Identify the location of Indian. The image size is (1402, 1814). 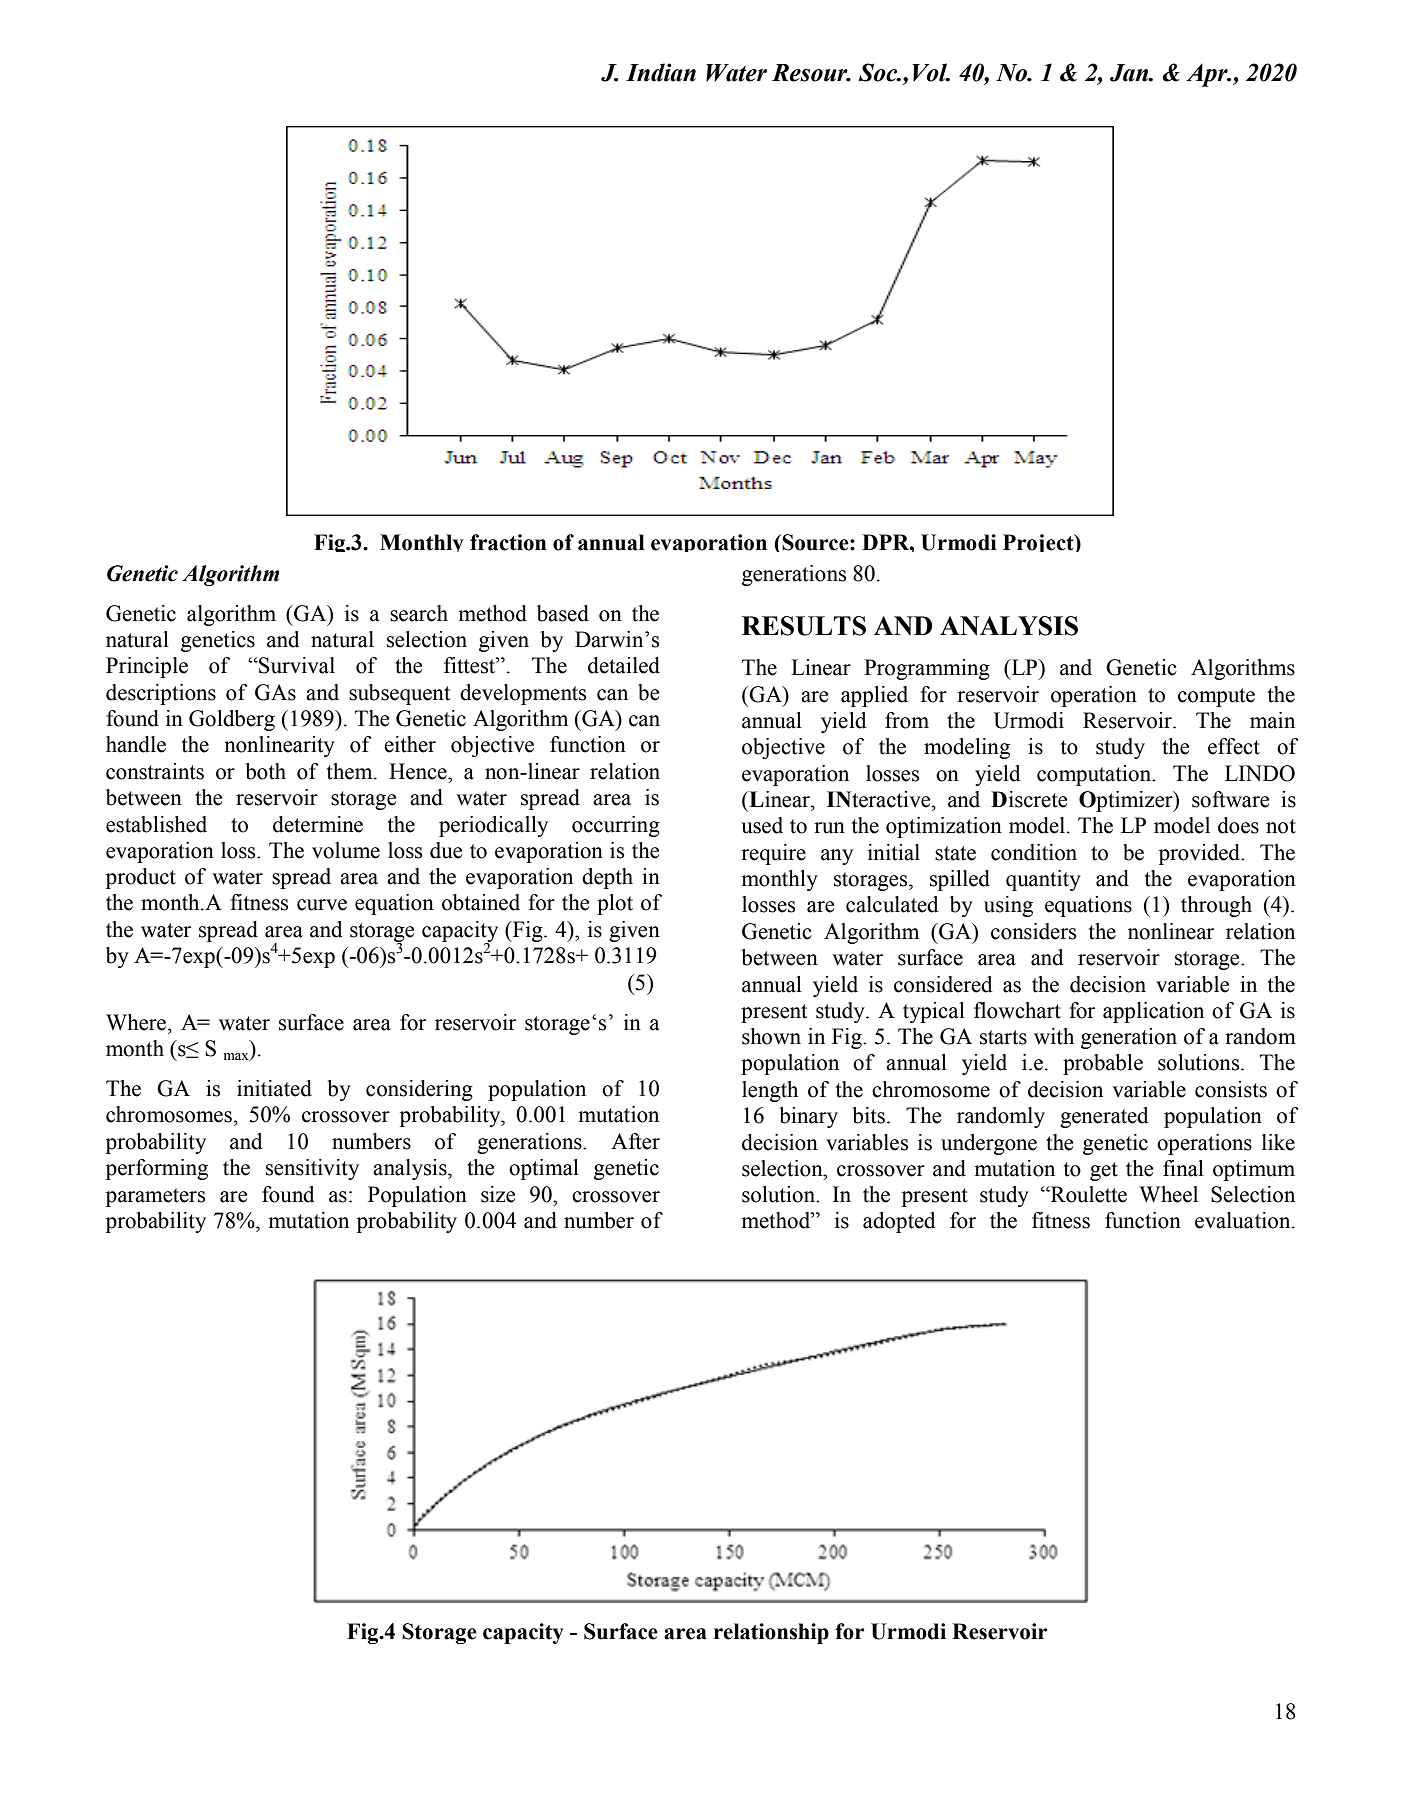
(661, 72).
